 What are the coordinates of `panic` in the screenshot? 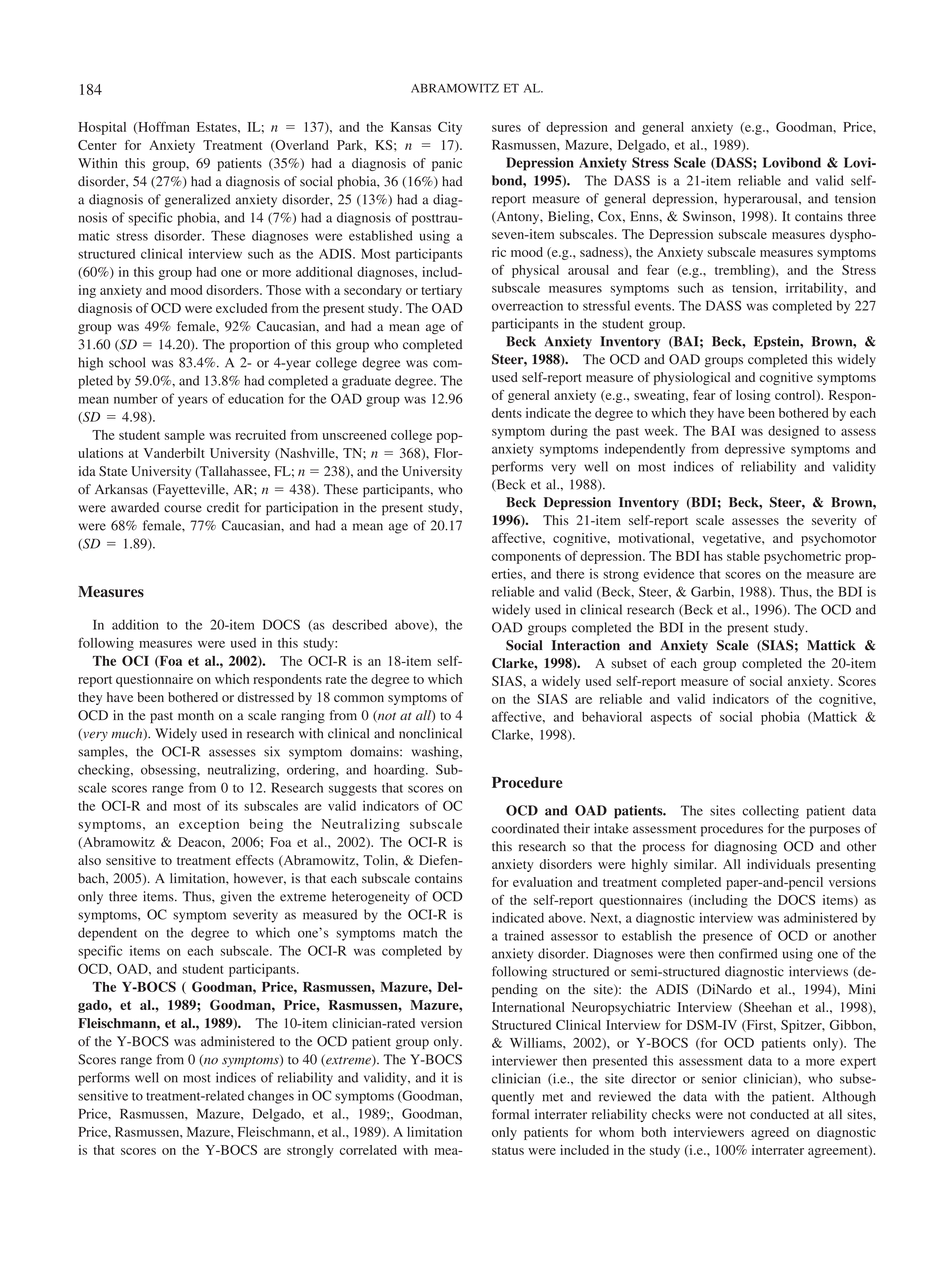 It's located at (447, 164).
